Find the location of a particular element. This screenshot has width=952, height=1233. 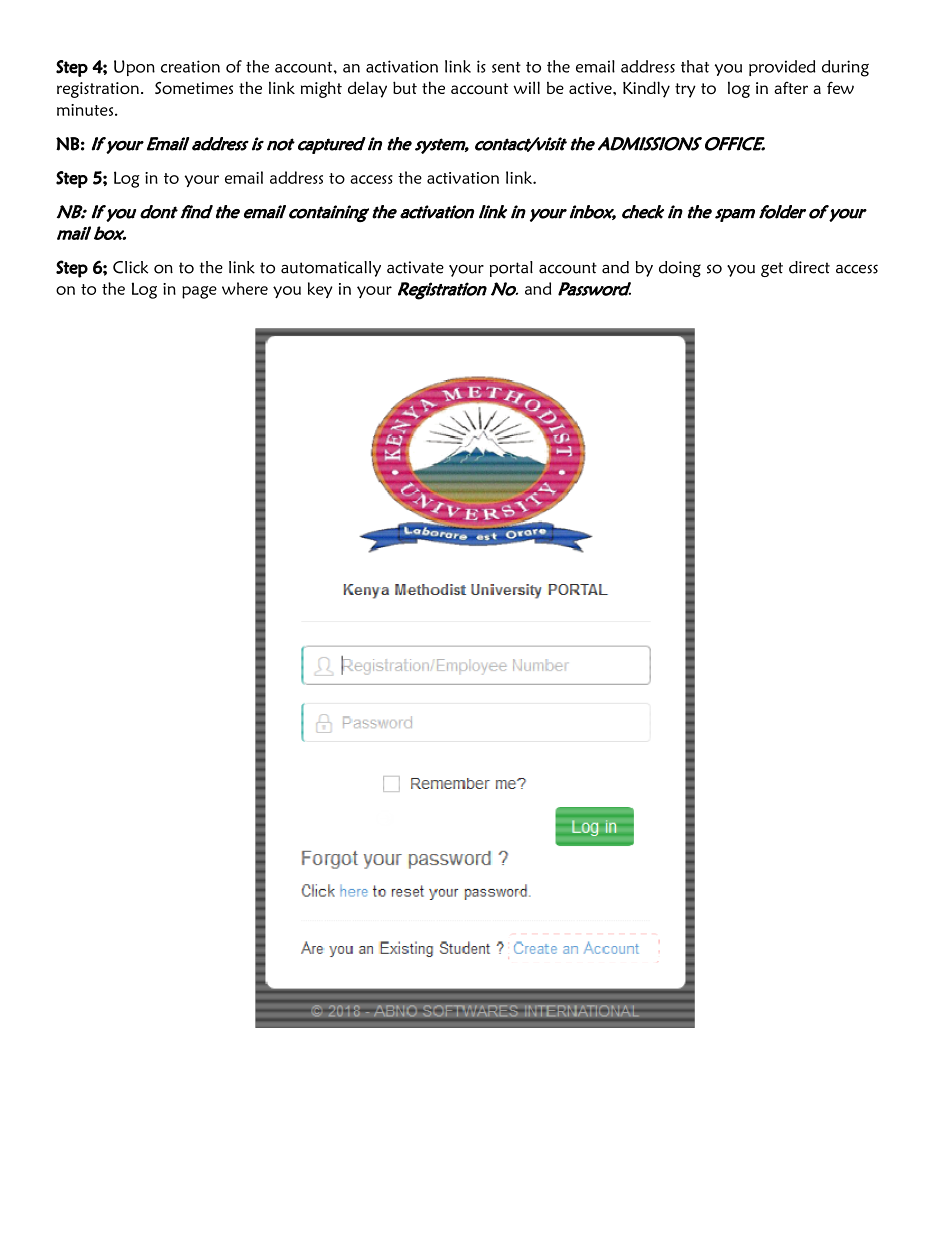

portal is located at coordinates (511, 269).
